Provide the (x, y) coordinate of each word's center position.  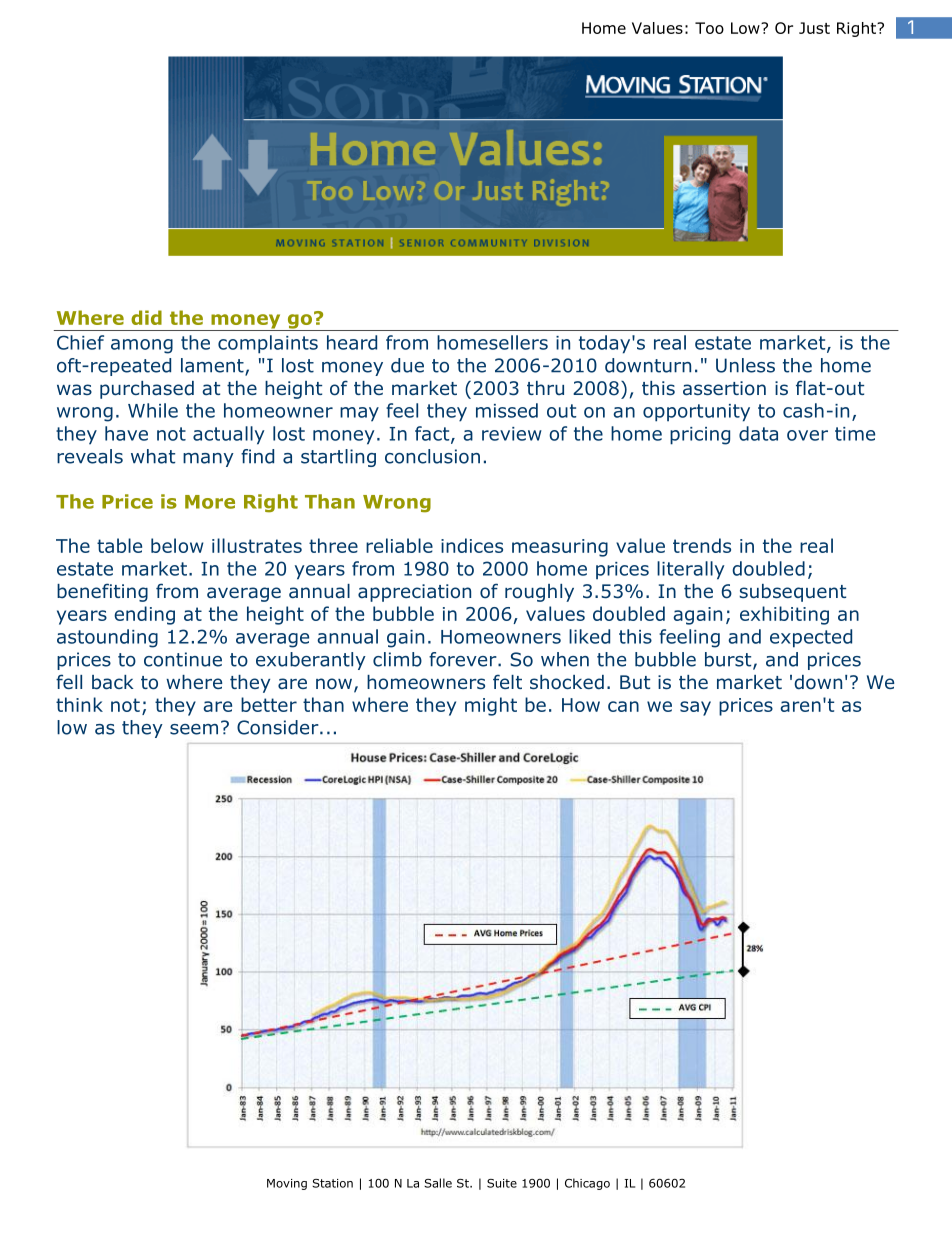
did (146, 317)
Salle (438, 1183)
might (491, 706)
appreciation (414, 593)
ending (144, 615)
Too (709, 28)
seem (194, 729)
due (407, 365)
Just (814, 28)
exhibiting (784, 615)
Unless (745, 365)
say (695, 708)
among (142, 346)
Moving (287, 1184)
